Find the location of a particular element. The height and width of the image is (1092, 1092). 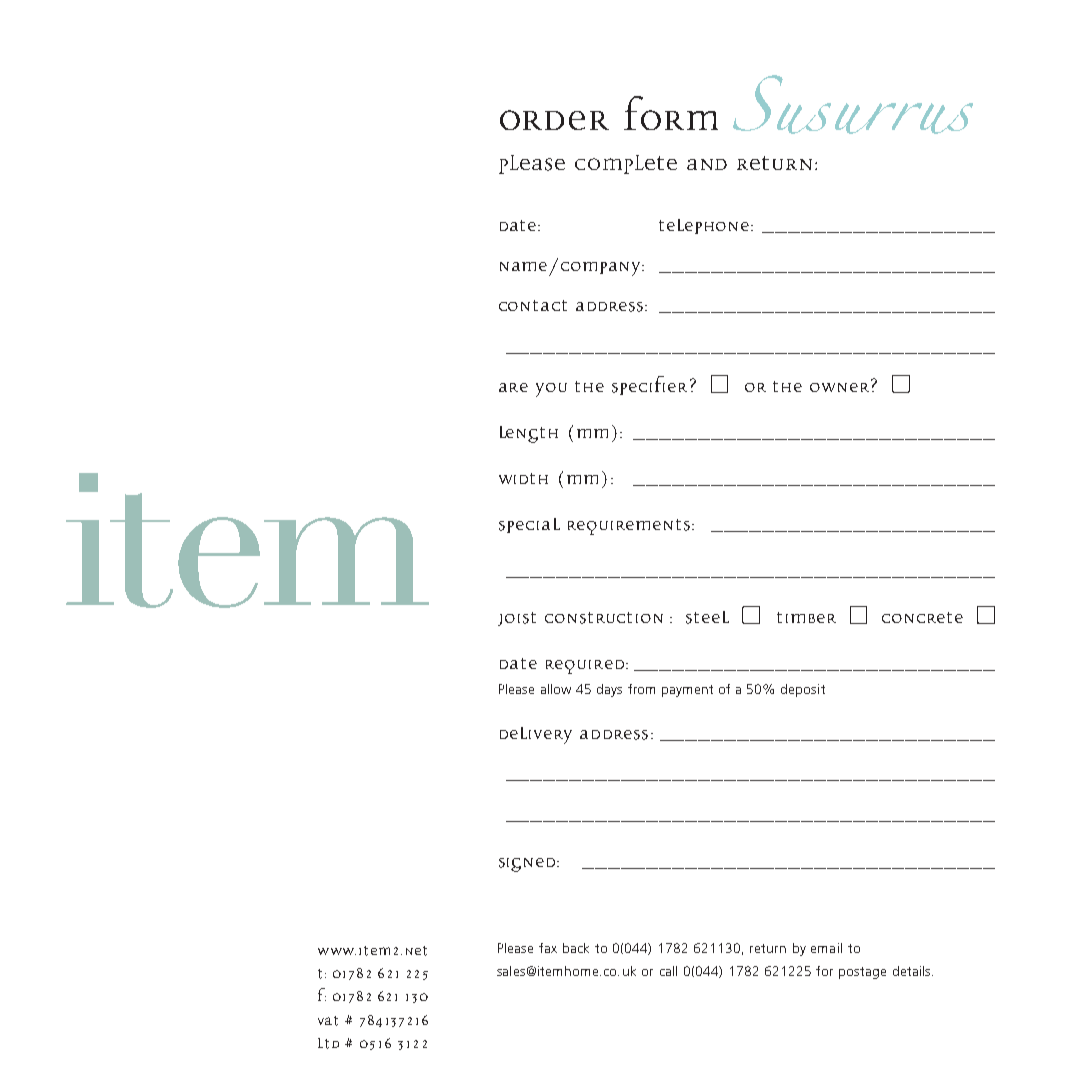

owner is located at coordinates (839, 387).
